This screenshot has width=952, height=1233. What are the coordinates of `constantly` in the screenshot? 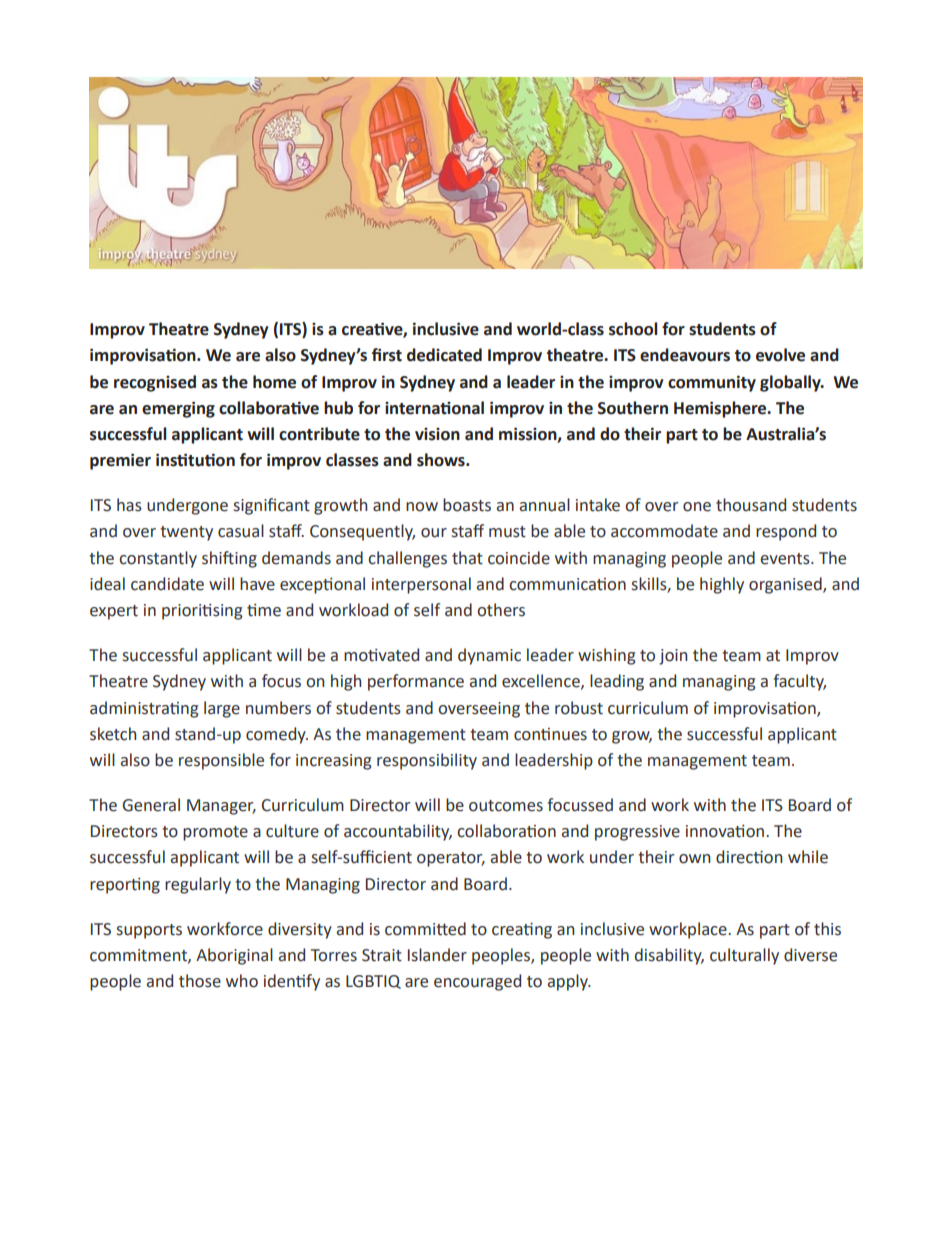 It's located at (158, 559).
